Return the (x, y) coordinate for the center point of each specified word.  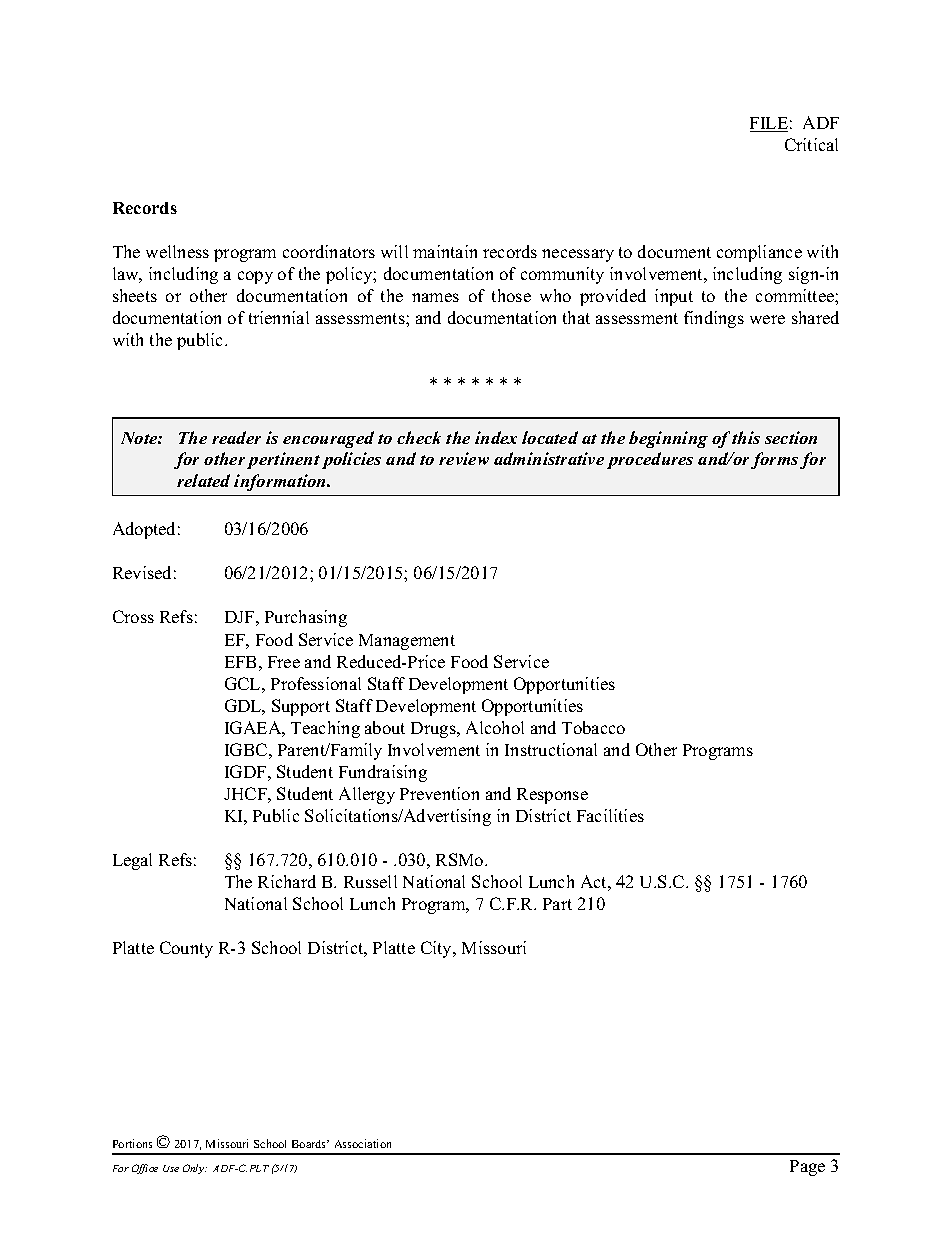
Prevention (439, 793)
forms (774, 460)
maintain (445, 251)
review (464, 458)
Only (194, 1169)
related (203, 480)
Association (363, 1143)
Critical (811, 144)
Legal (132, 861)
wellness (177, 251)
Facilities (610, 815)
